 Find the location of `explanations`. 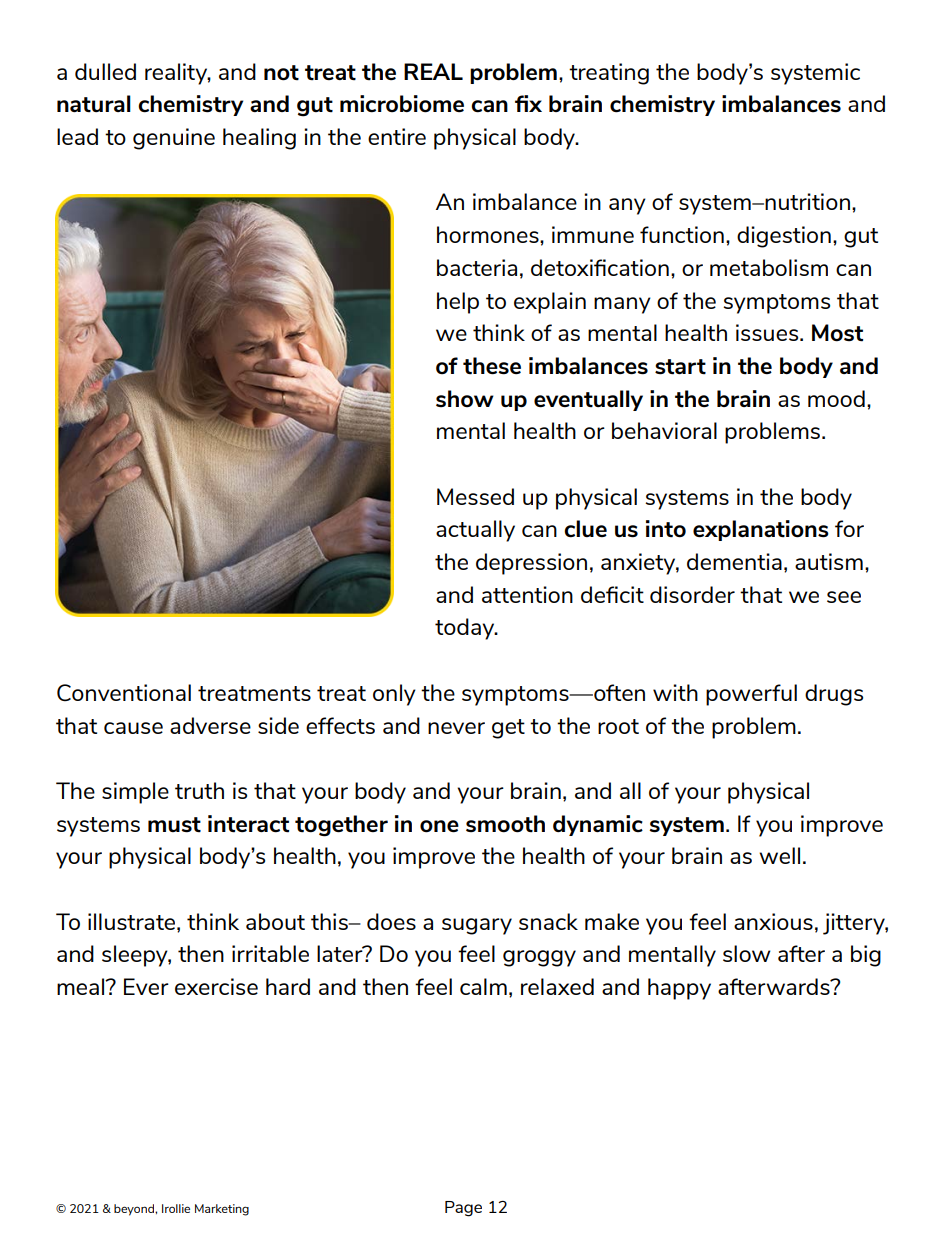

explanations is located at coordinates (761, 530).
